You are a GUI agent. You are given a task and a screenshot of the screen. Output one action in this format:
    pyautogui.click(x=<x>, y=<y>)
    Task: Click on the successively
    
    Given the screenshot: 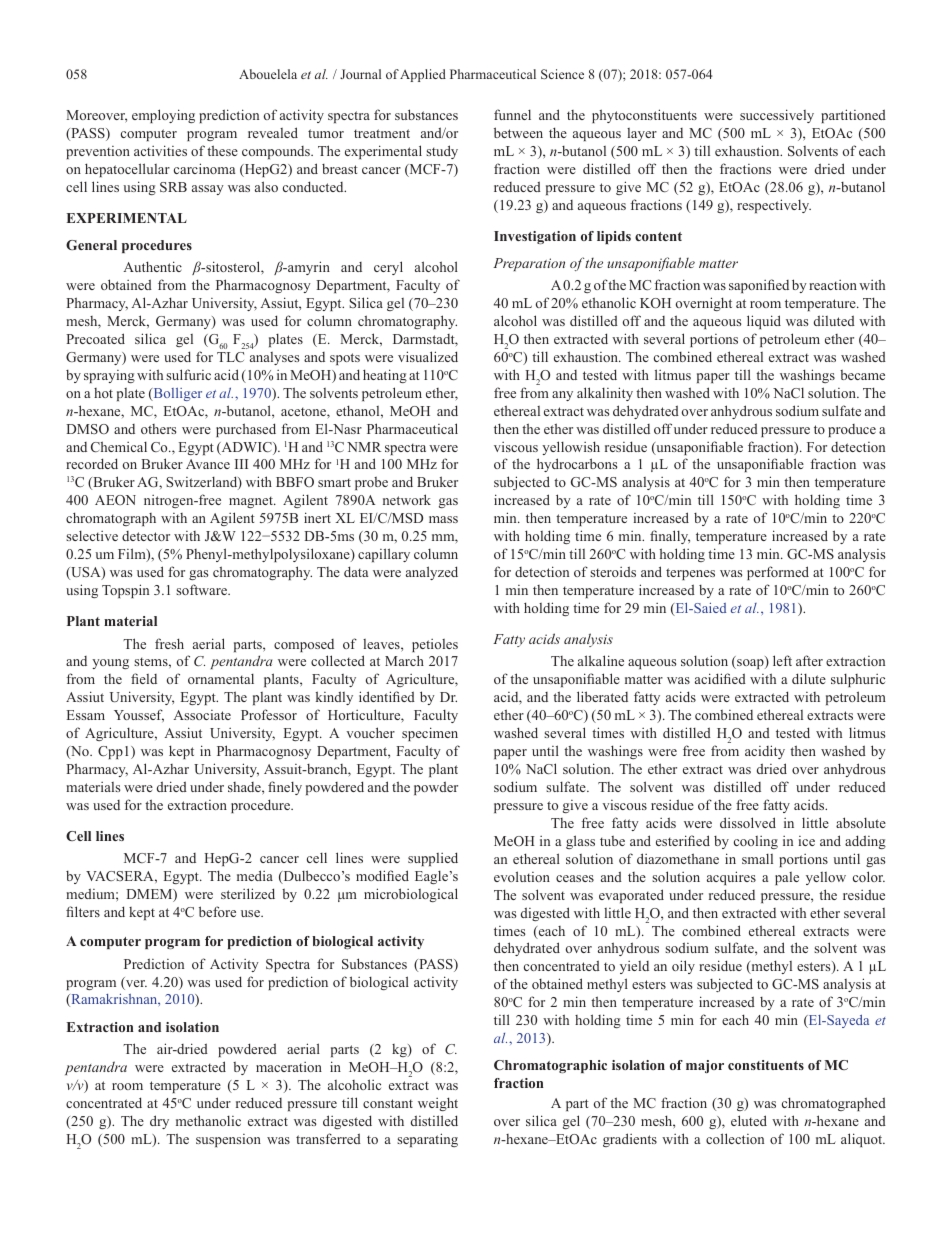 What is the action you would take?
    pyautogui.click(x=777, y=116)
